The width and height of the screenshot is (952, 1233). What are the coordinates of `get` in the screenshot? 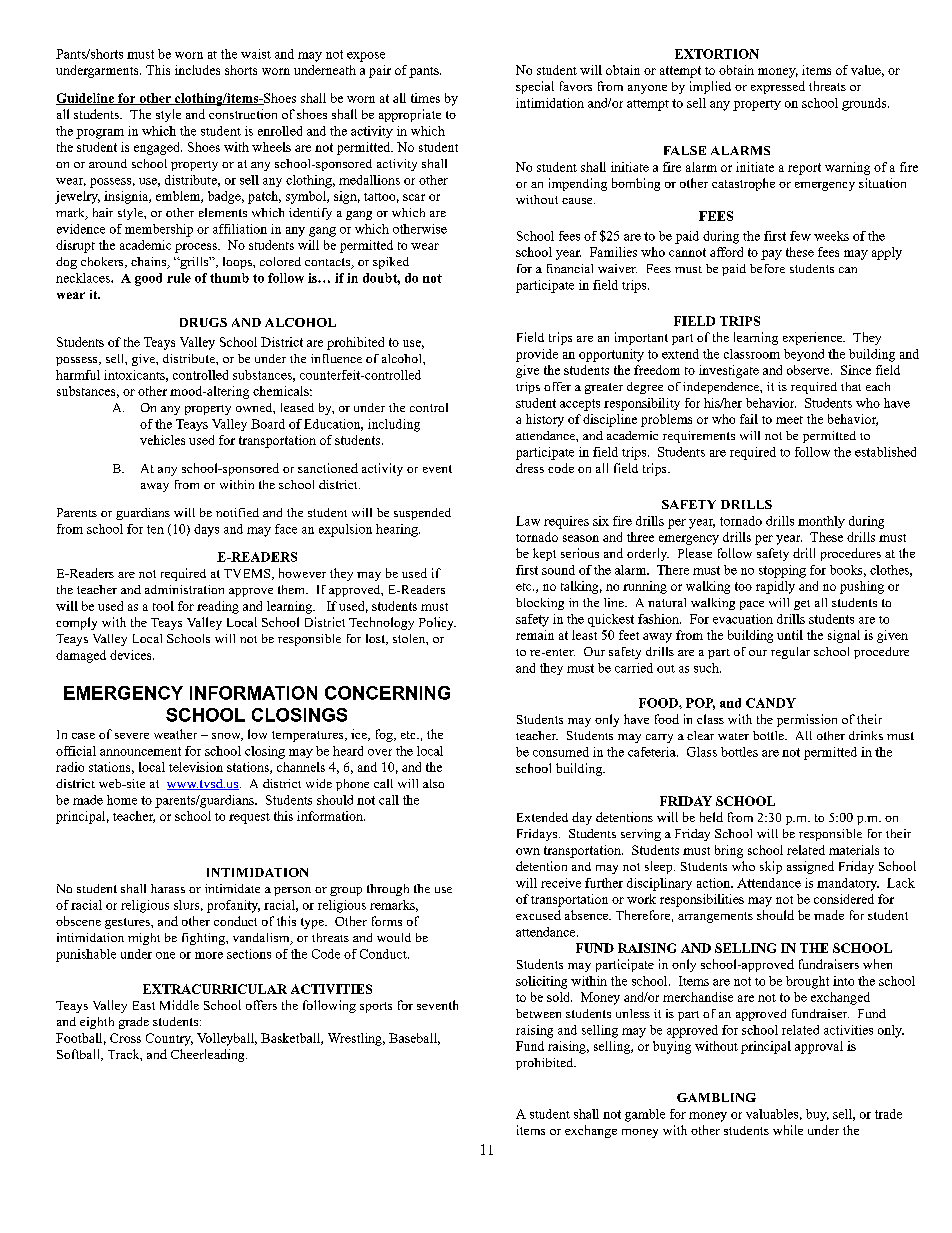 It's located at (802, 605).
